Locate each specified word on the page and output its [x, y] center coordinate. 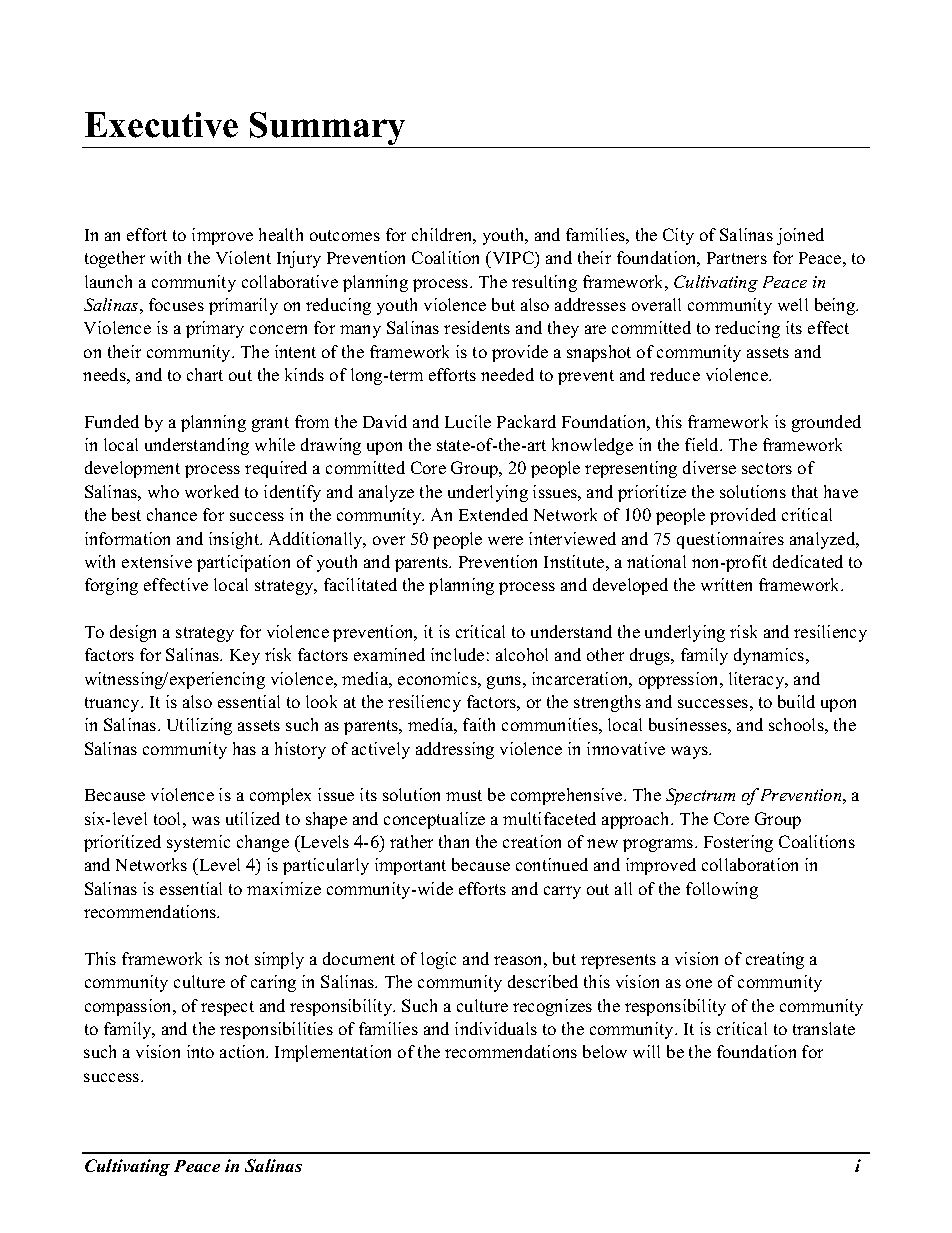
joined [800, 236]
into [200, 1051]
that [805, 491]
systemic [198, 843]
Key [245, 657]
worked [212, 491]
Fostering [738, 843]
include [457, 654]
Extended [493, 514]
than [454, 841]
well [793, 304]
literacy [758, 680]
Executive [161, 125]
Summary [328, 130]
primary [215, 329]
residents [477, 327]
